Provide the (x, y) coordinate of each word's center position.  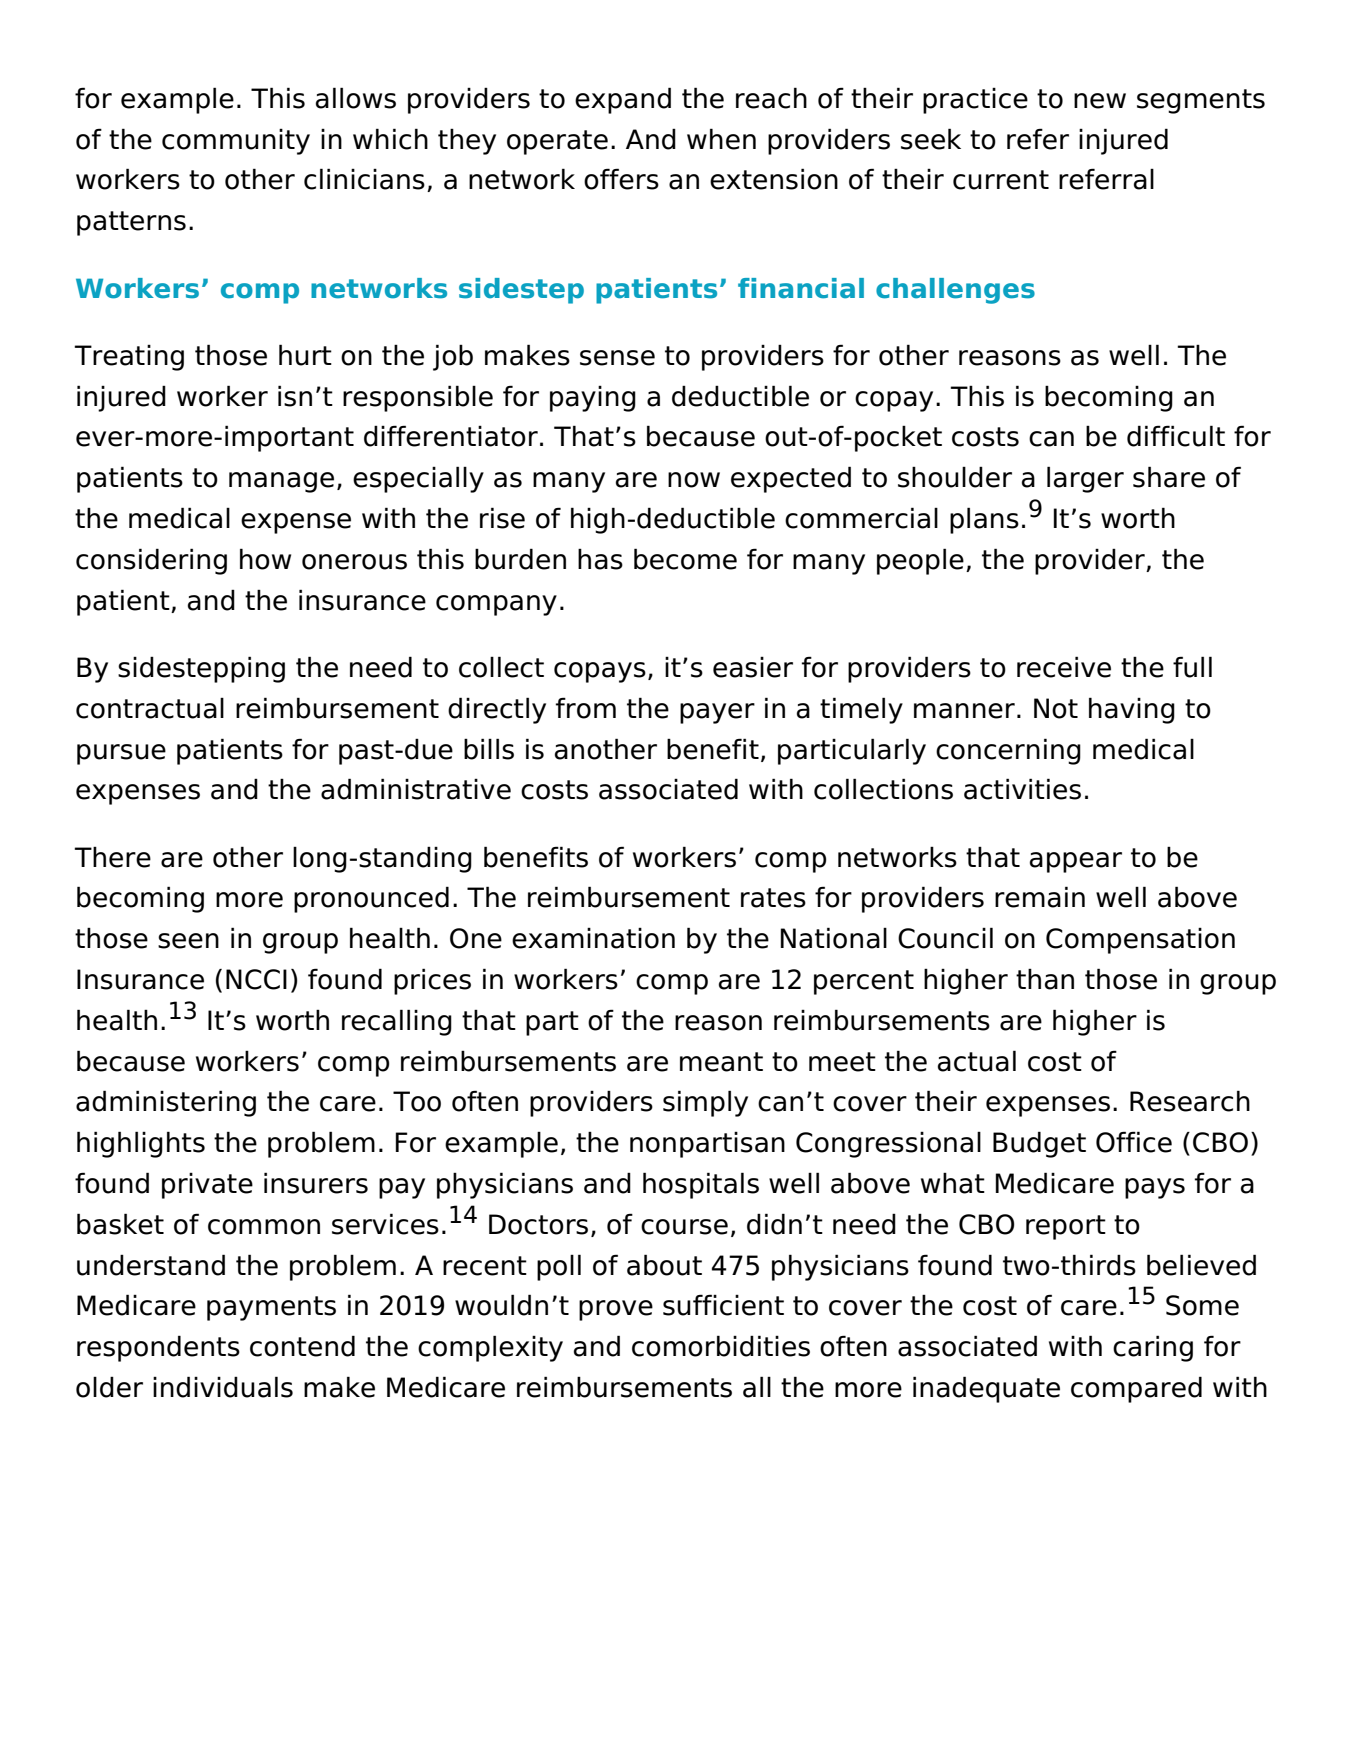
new (1100, 101)
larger (1085, 479)
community (236, 142)
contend (302, 1346)
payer (717, 713)
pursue (121, 754)
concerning (1008, 751)
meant (721, 1062)
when (721, 139)
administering (166, 1103)
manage (281, 482)
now (694, 480)
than (1045, 979)
